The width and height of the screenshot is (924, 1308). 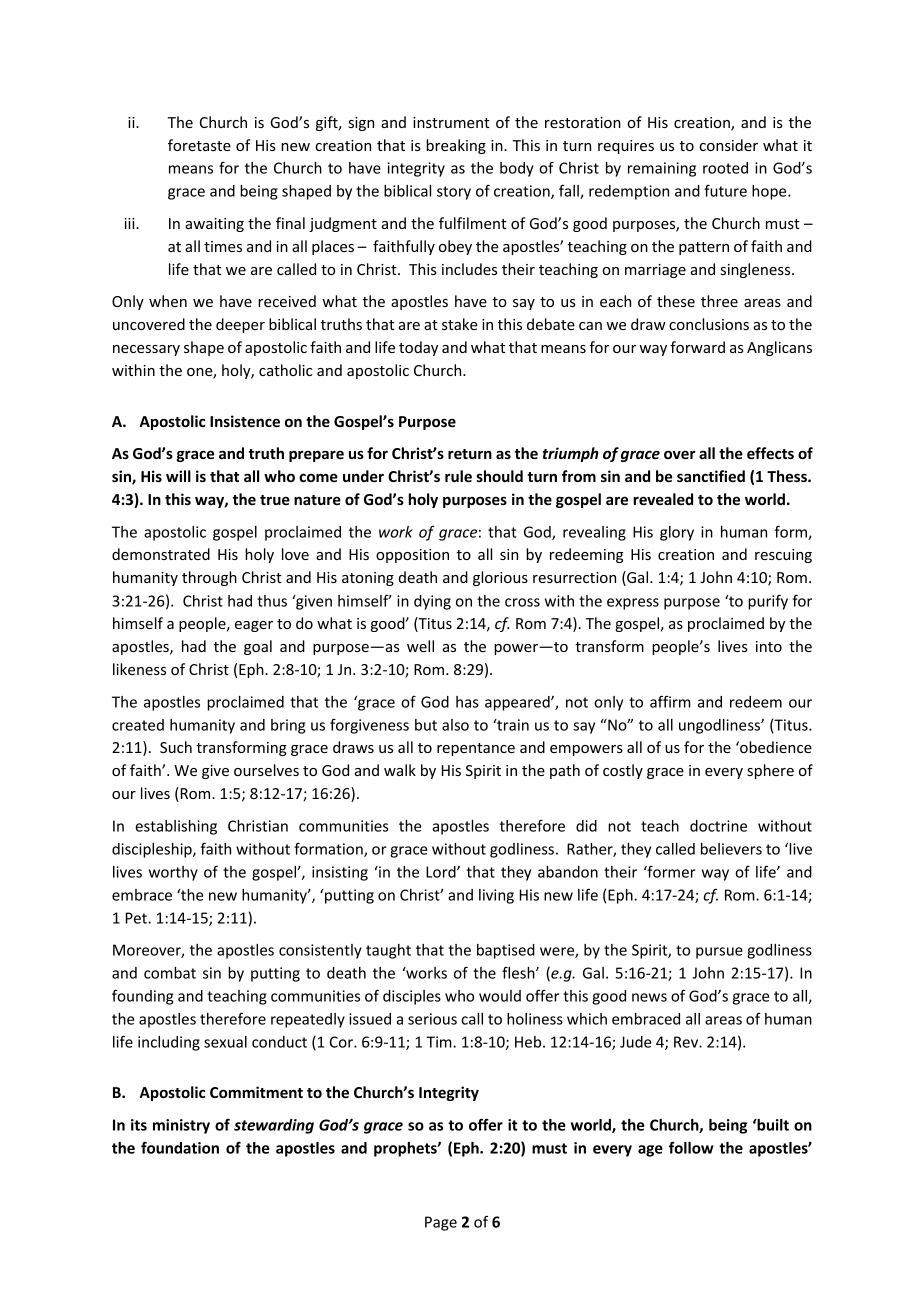 What do you see at coordinates (170, 973) in the screenshot?
I see `combat` at bounding box center [170, 973].
